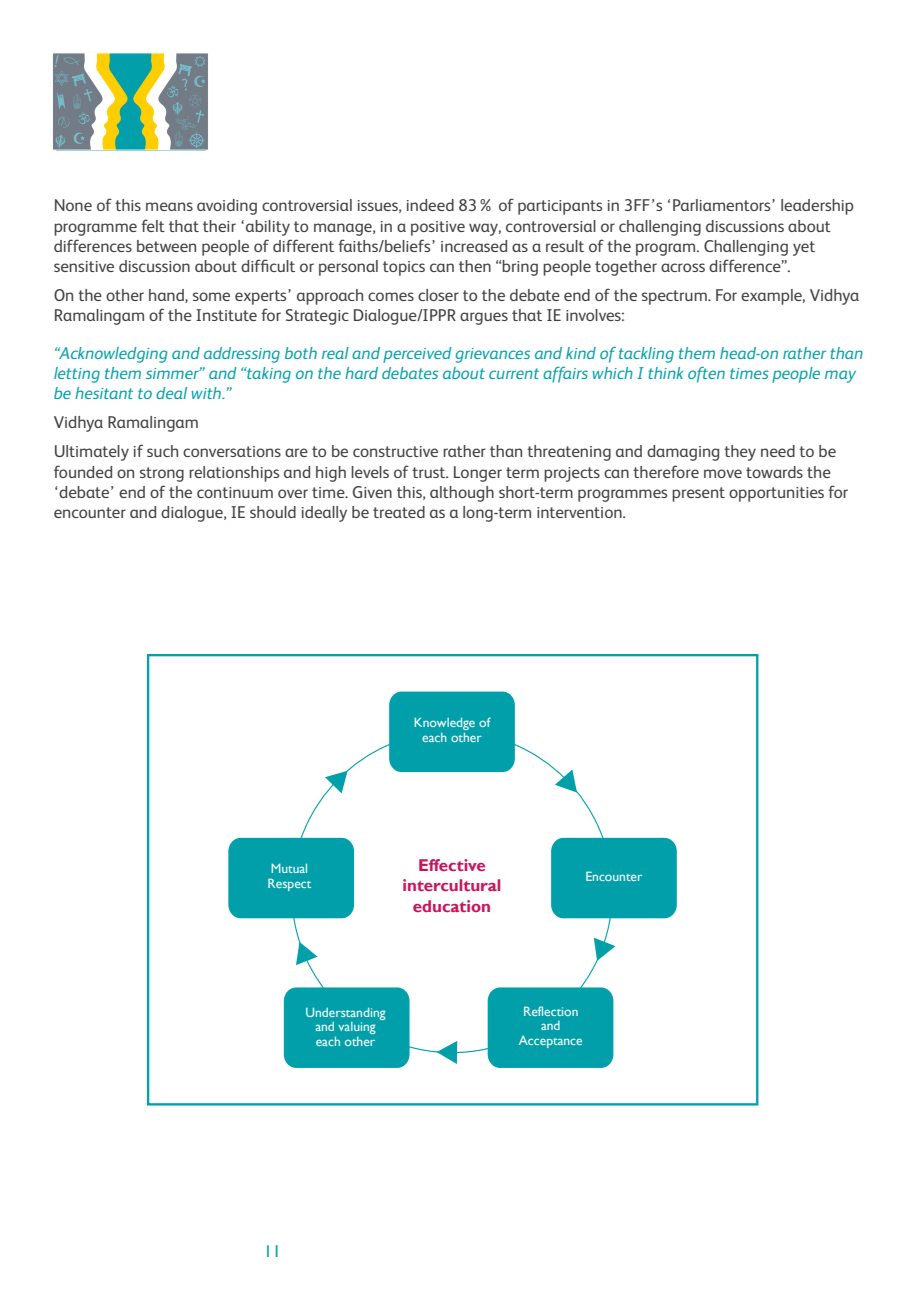  Describe the element at coordinates (452, 865) in the screenshot. I see `Effective` at that location.
